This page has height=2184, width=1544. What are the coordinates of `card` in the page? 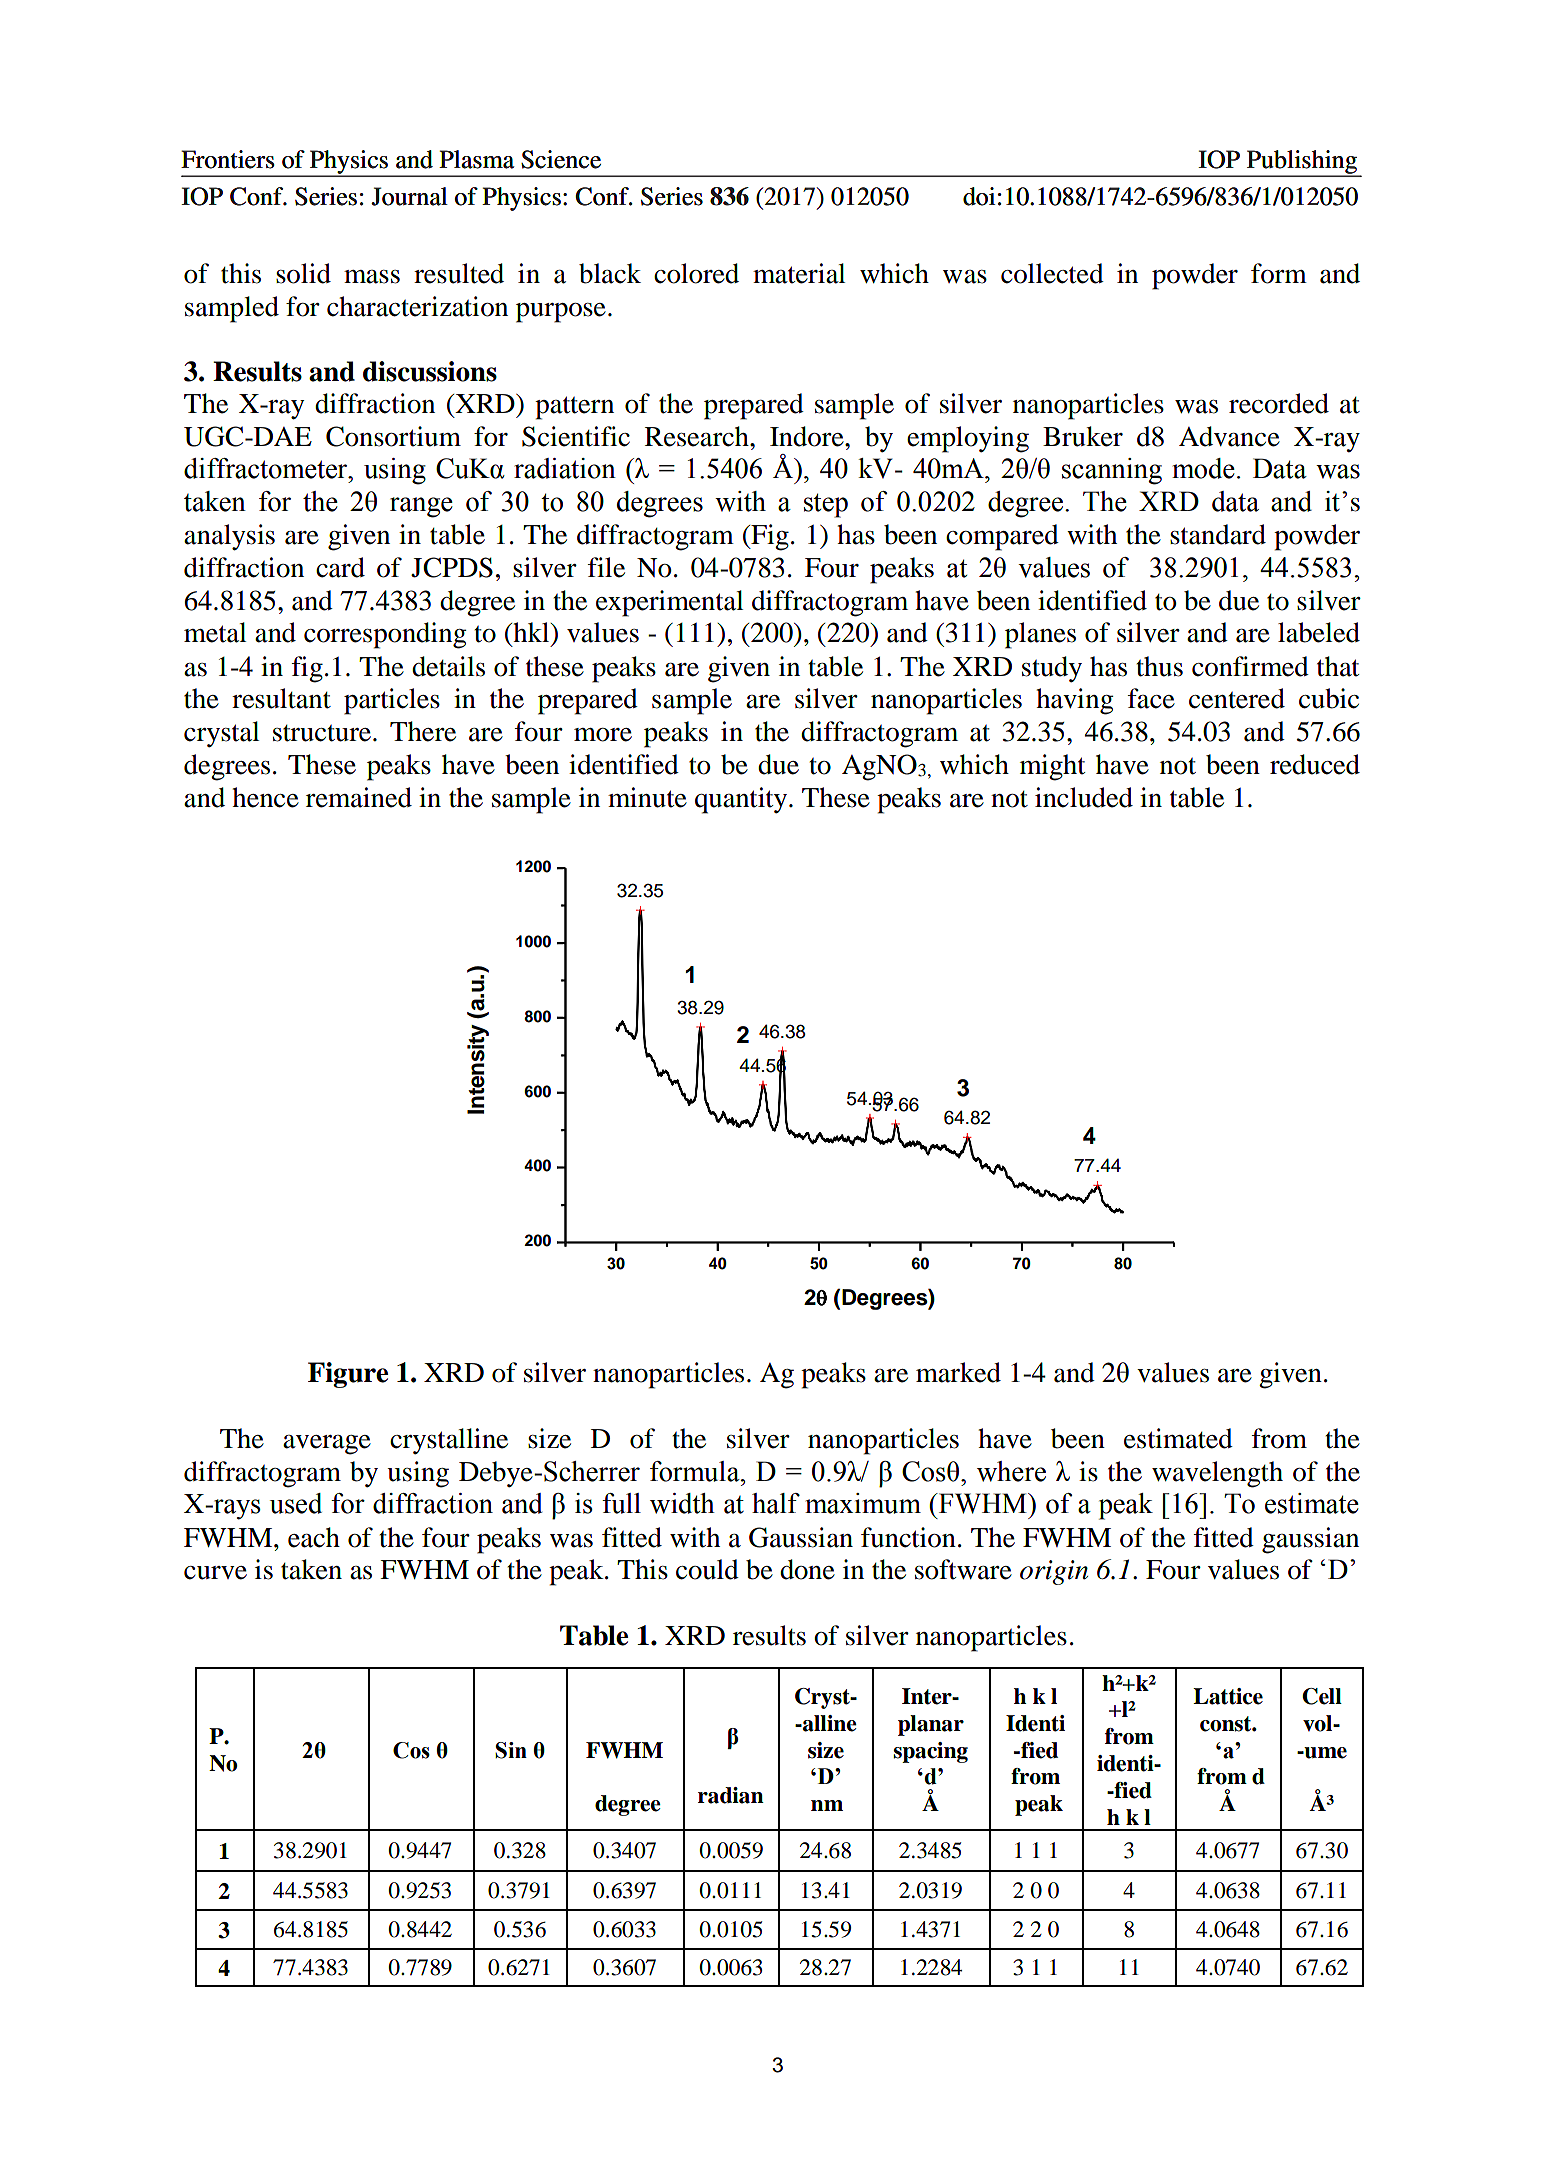 It's located at (340, 567).
